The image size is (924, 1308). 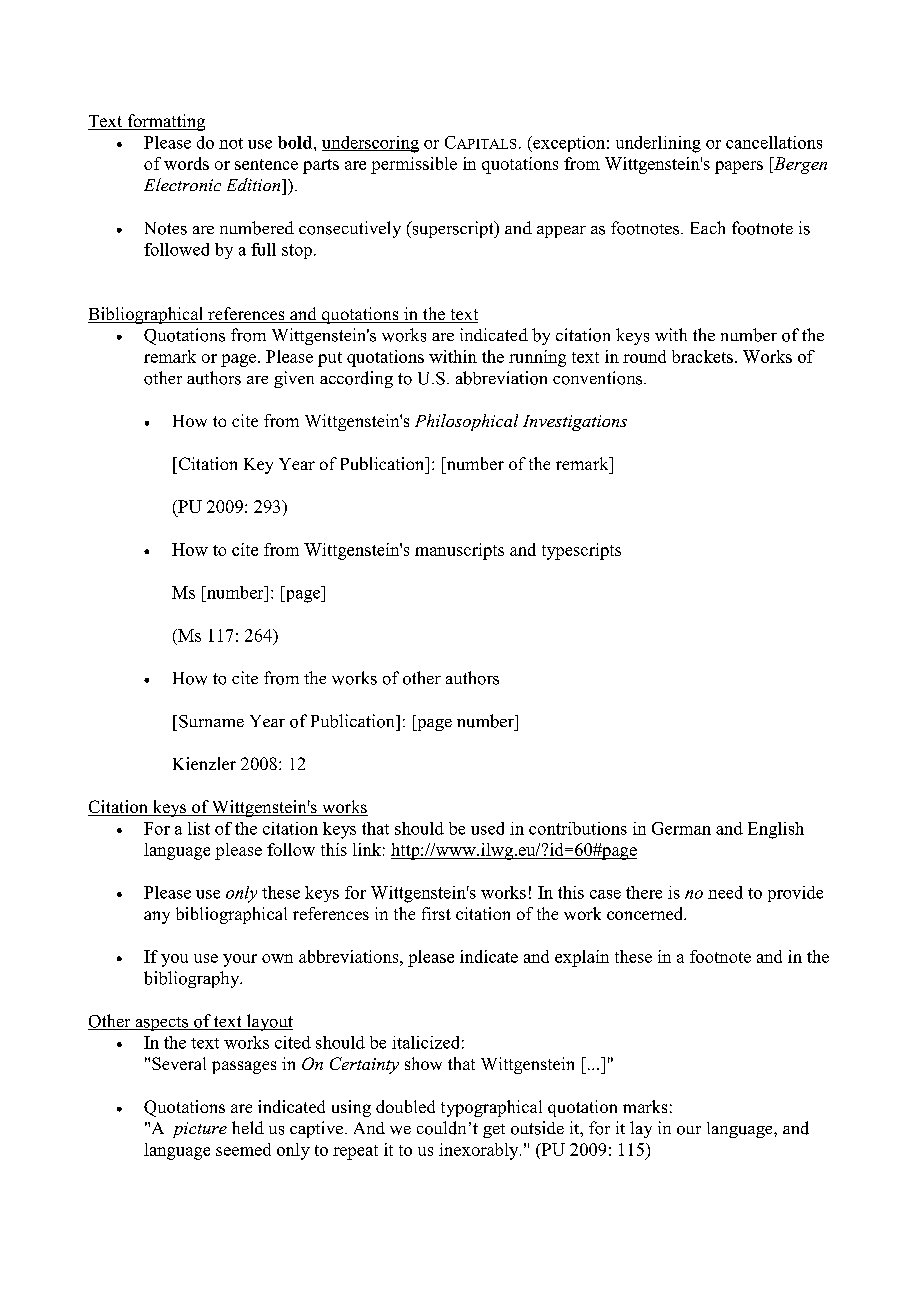 I want to click on German, so click(x=681, y=828).
